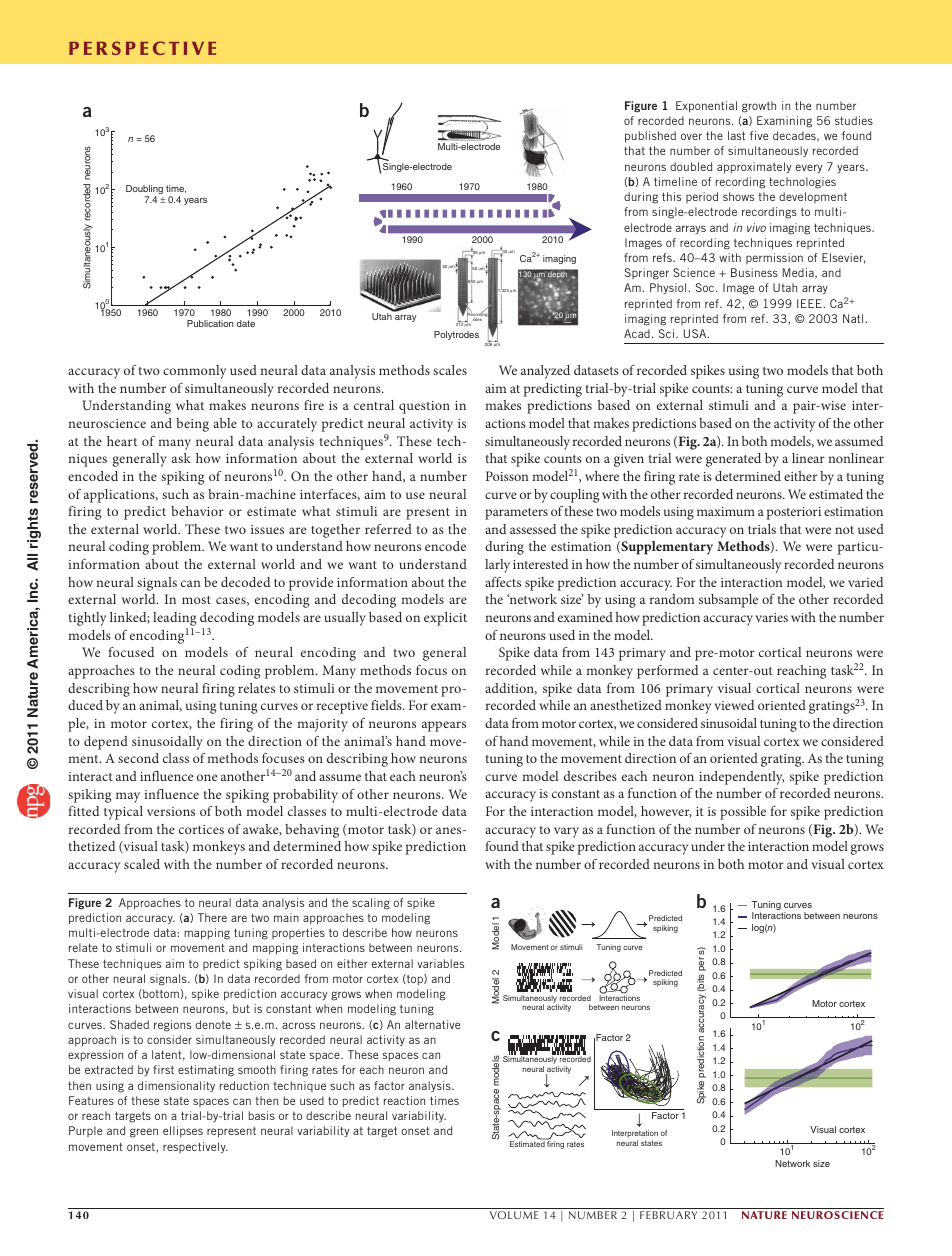 The height and width of the page is (1256, 952). I want to click on five, so click(759, 135).
